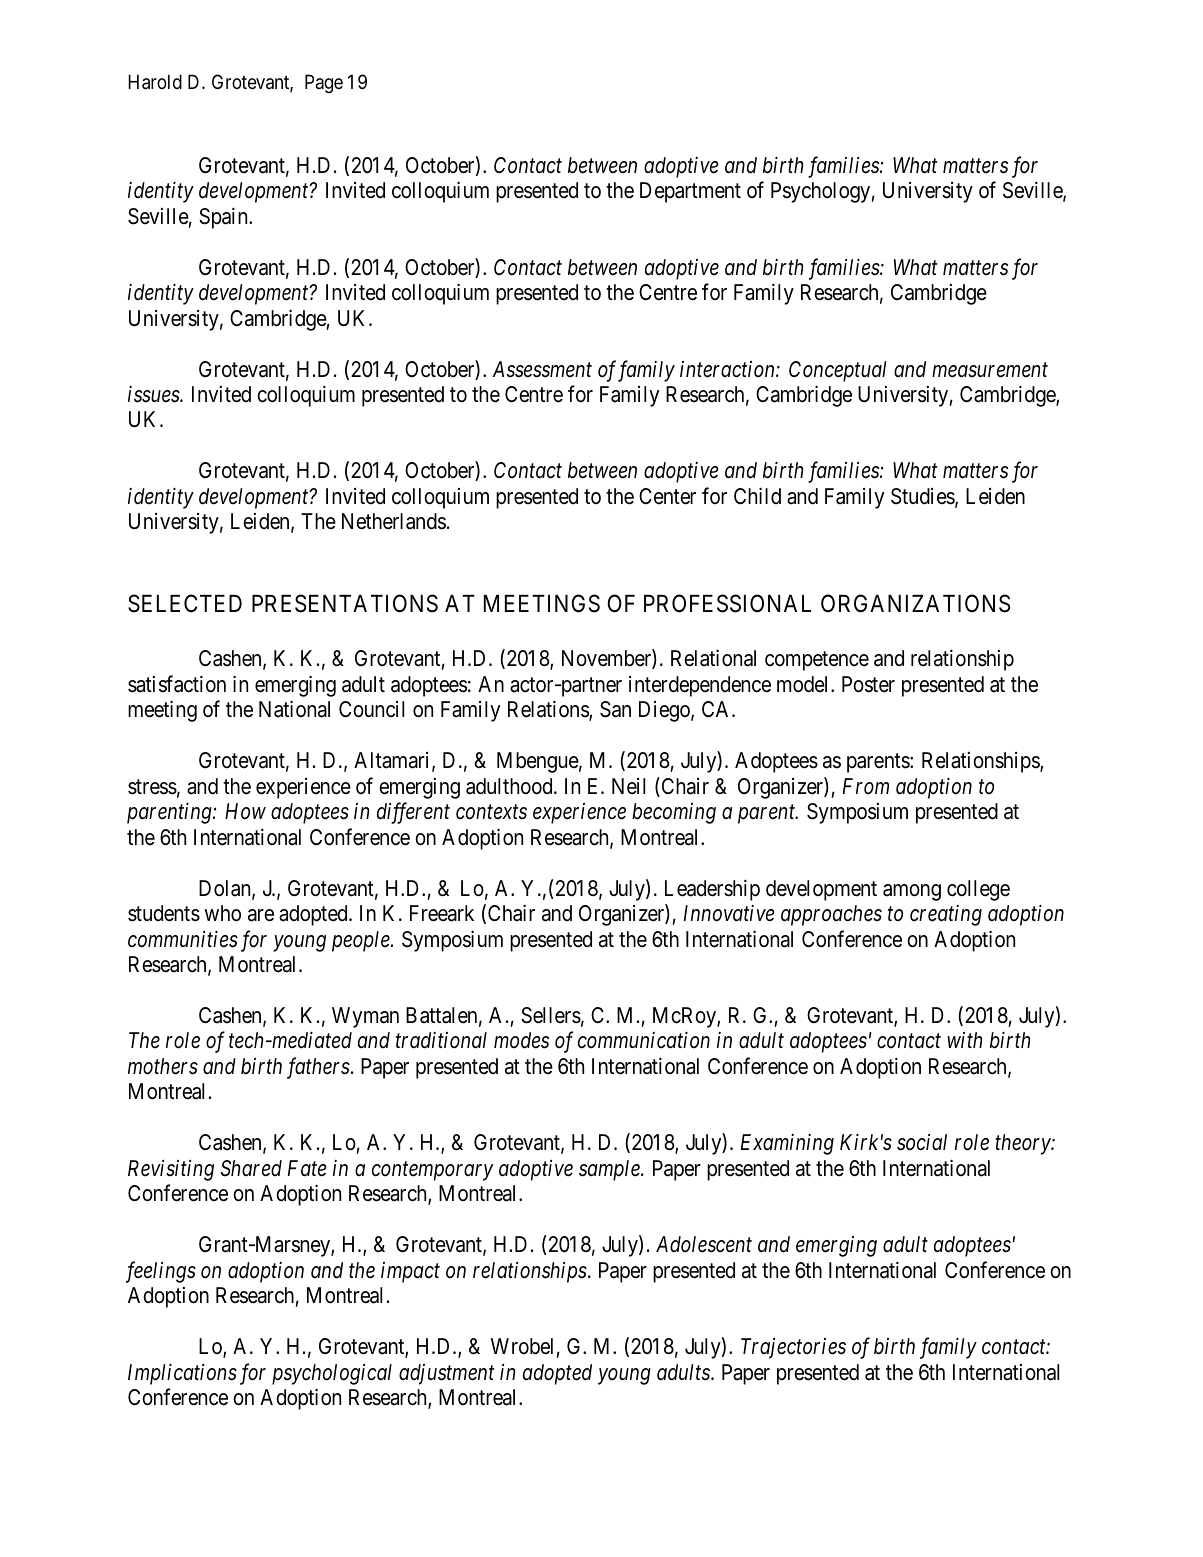 The image size is (1203, 1557). Describe the element at coordinates (615, 709) in the image. I see `San` at that location.
